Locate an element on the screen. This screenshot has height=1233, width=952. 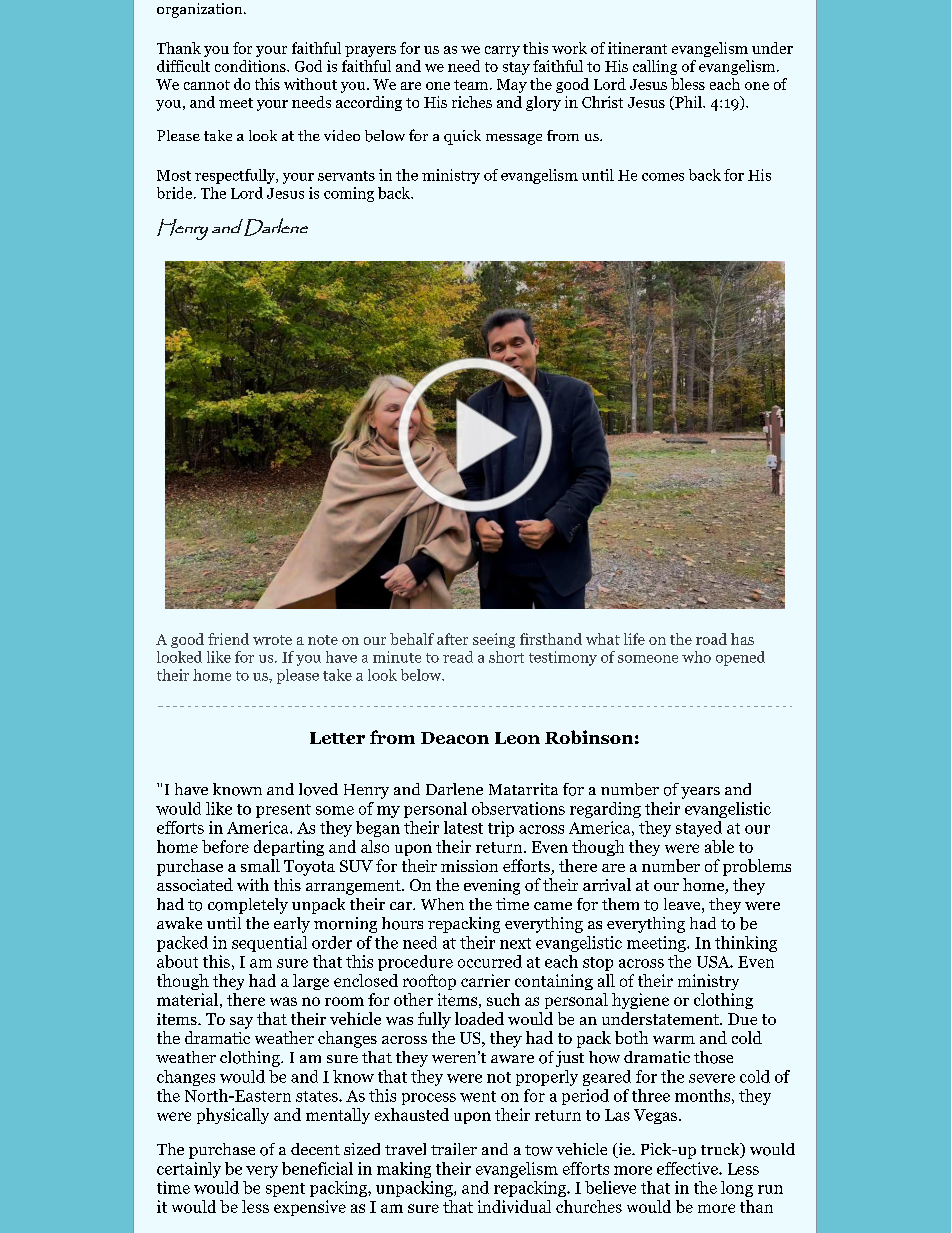
years is located at coordinates (700, 793).
